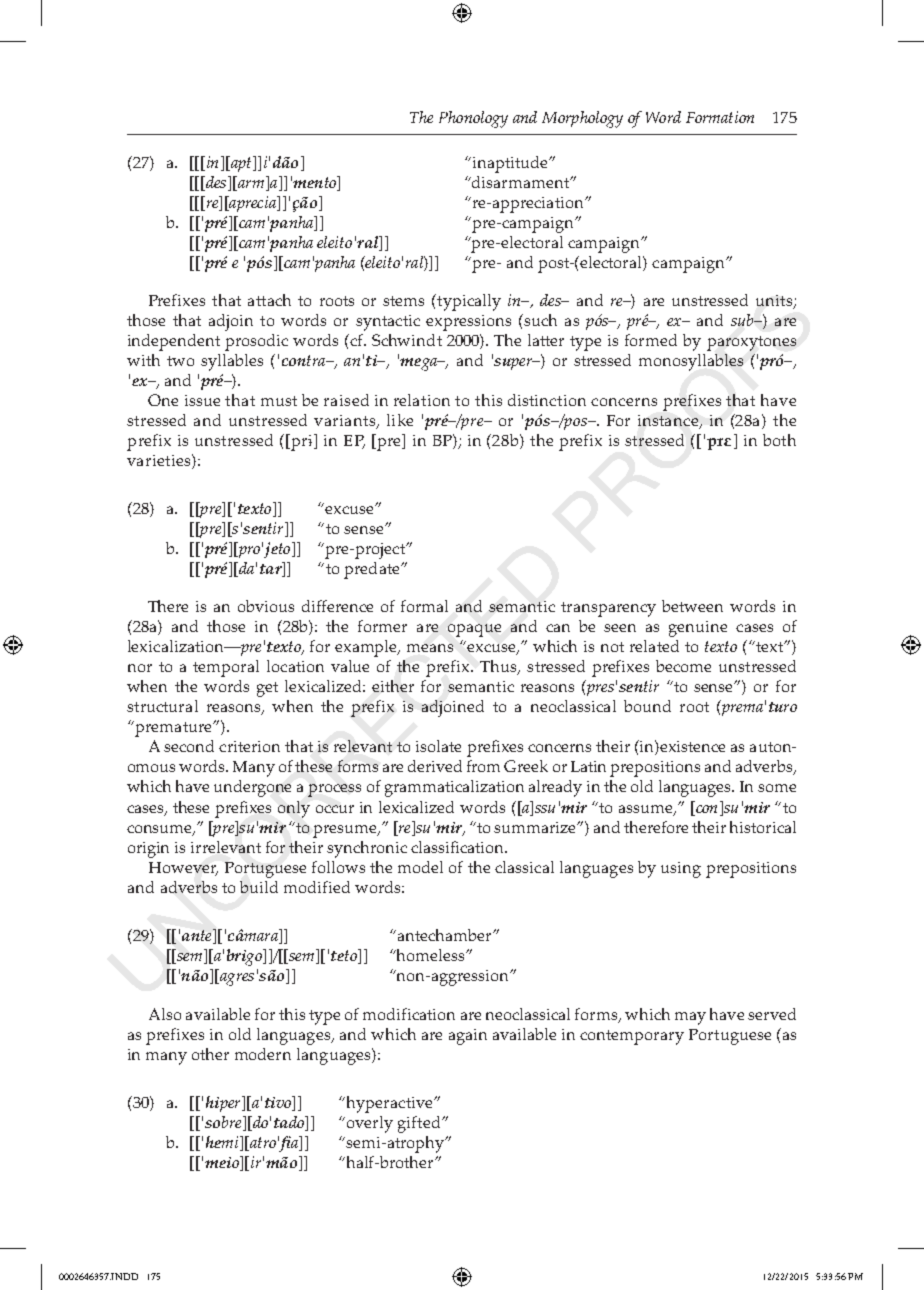 Image resolution: width=924 pixels, height=1290 pixels. Describe the element at coordinates (189, 746) in the screenshot. I see `second` at that location.
